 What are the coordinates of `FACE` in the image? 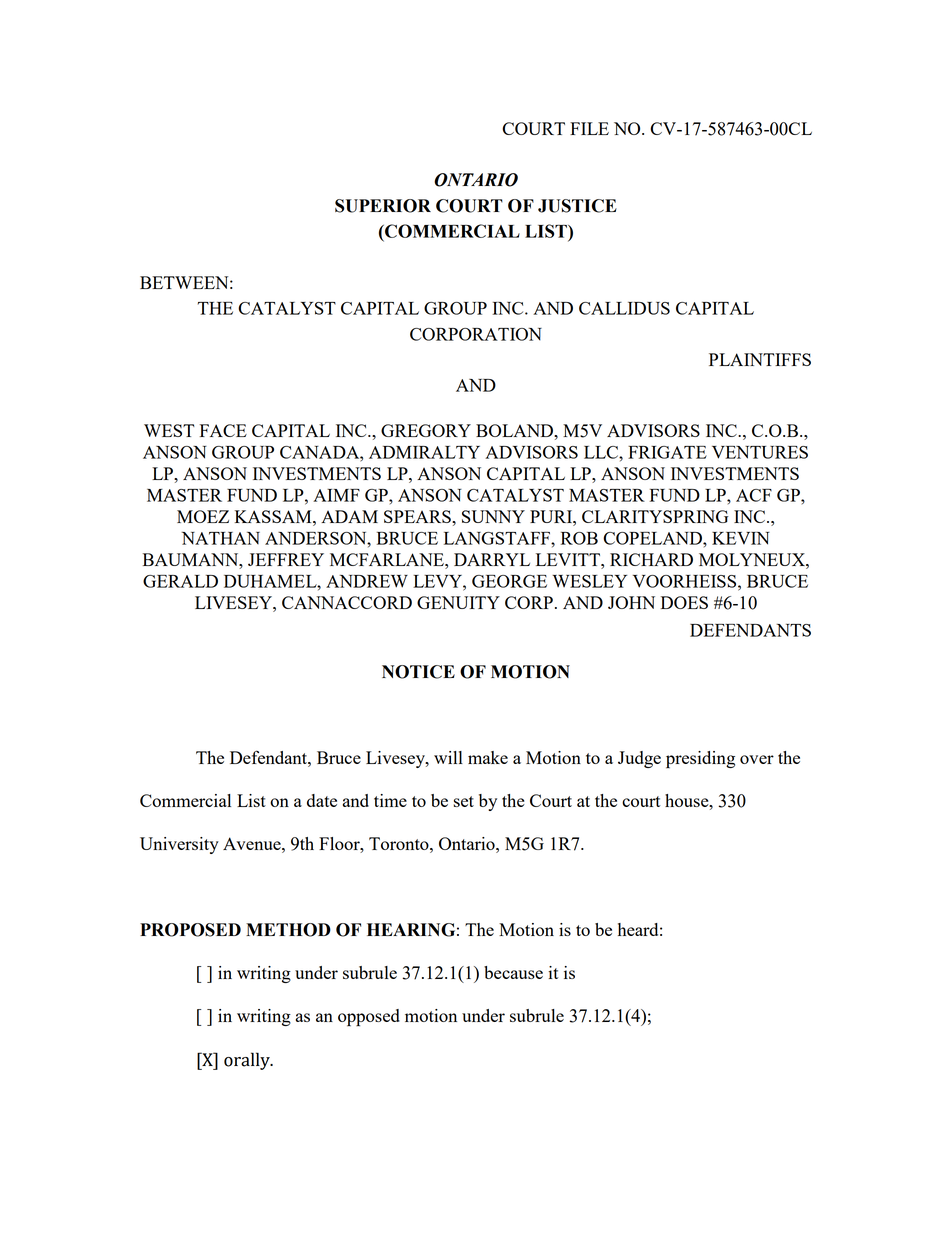 It's located at (223, 430).
